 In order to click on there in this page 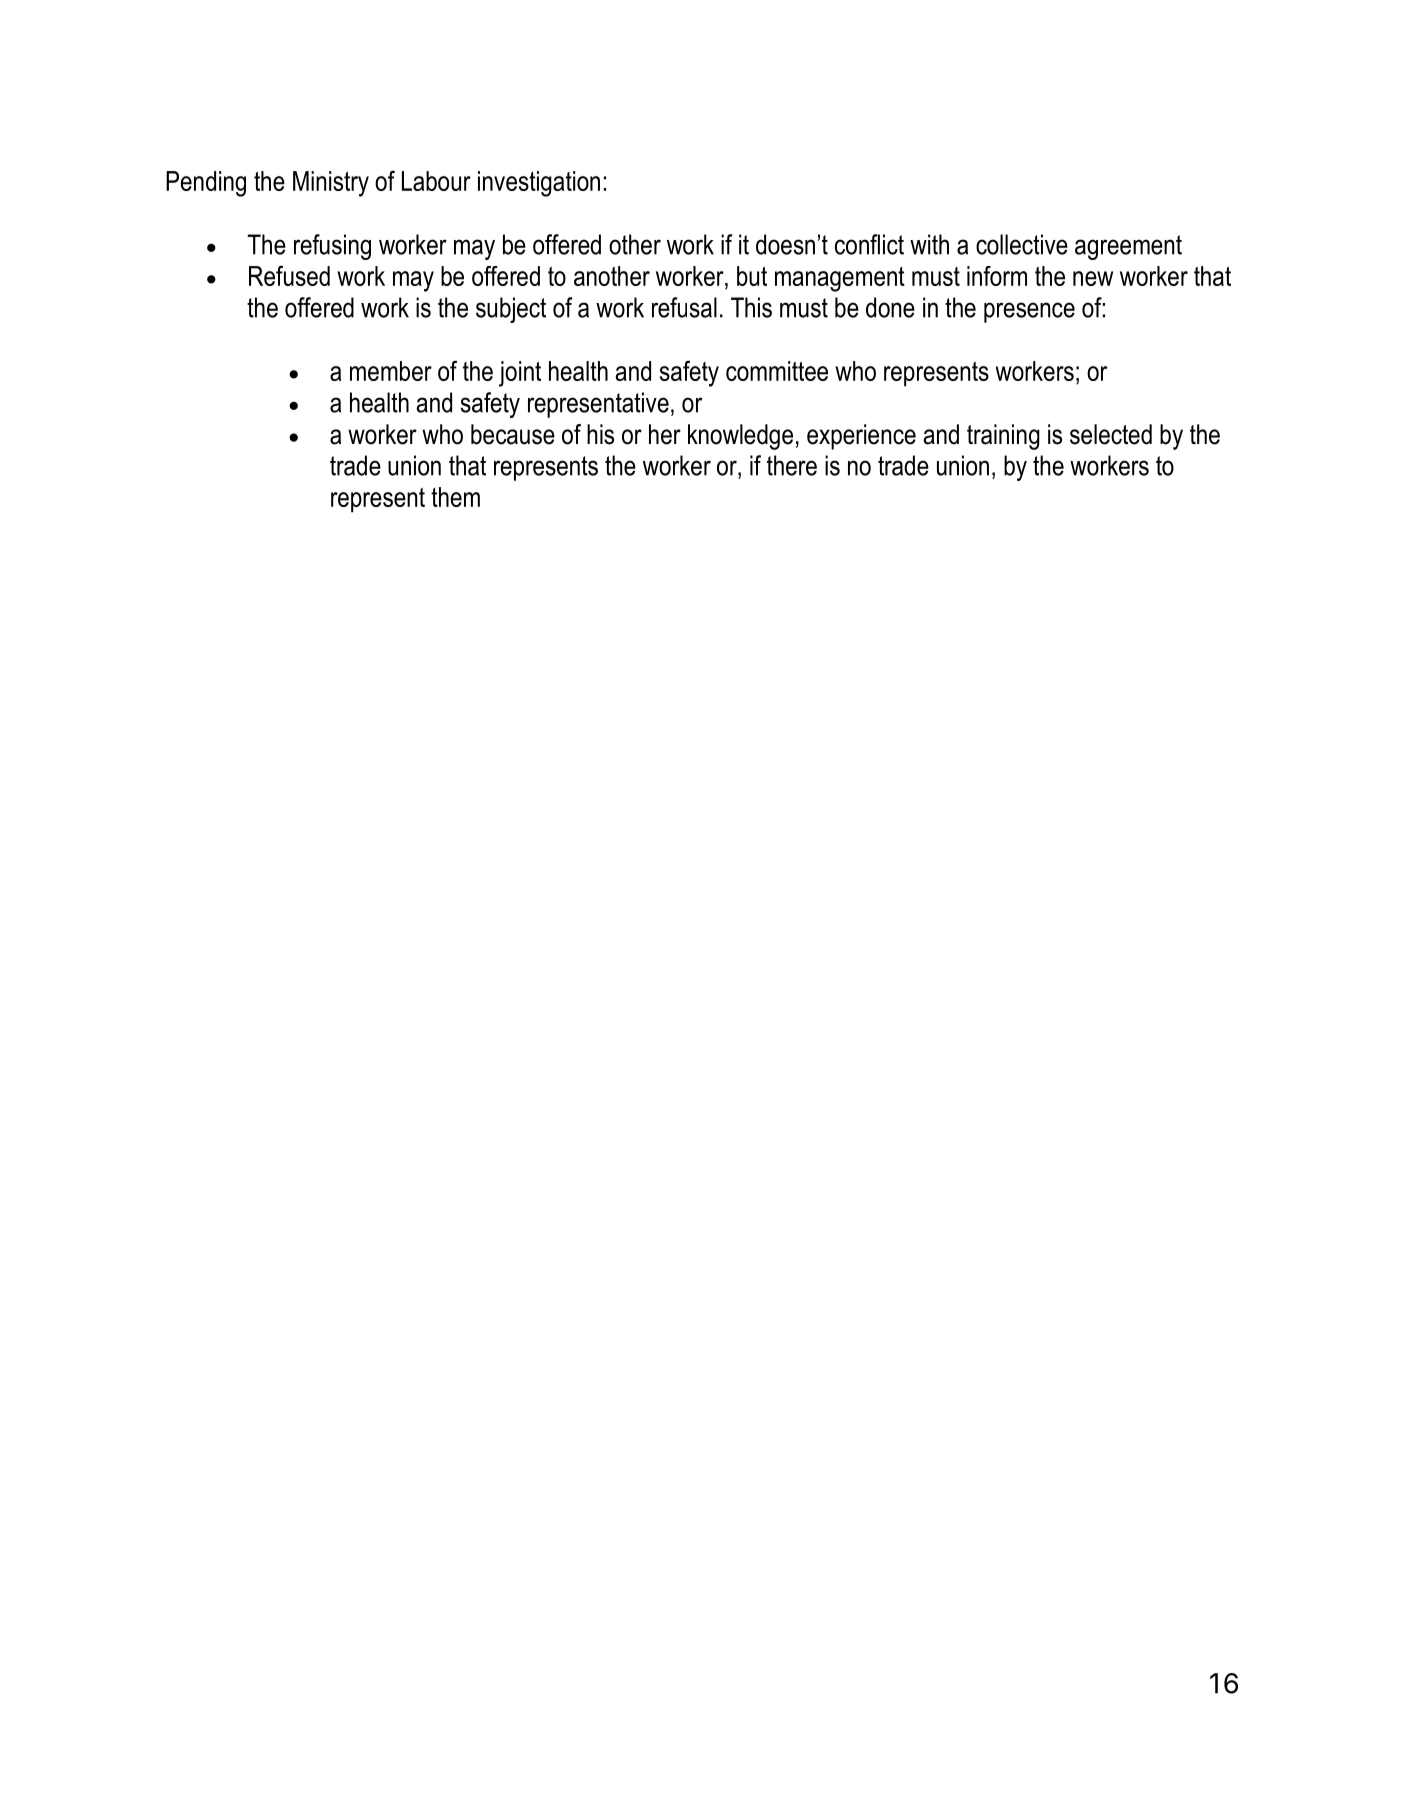, I will do `click(792, 465)`.
